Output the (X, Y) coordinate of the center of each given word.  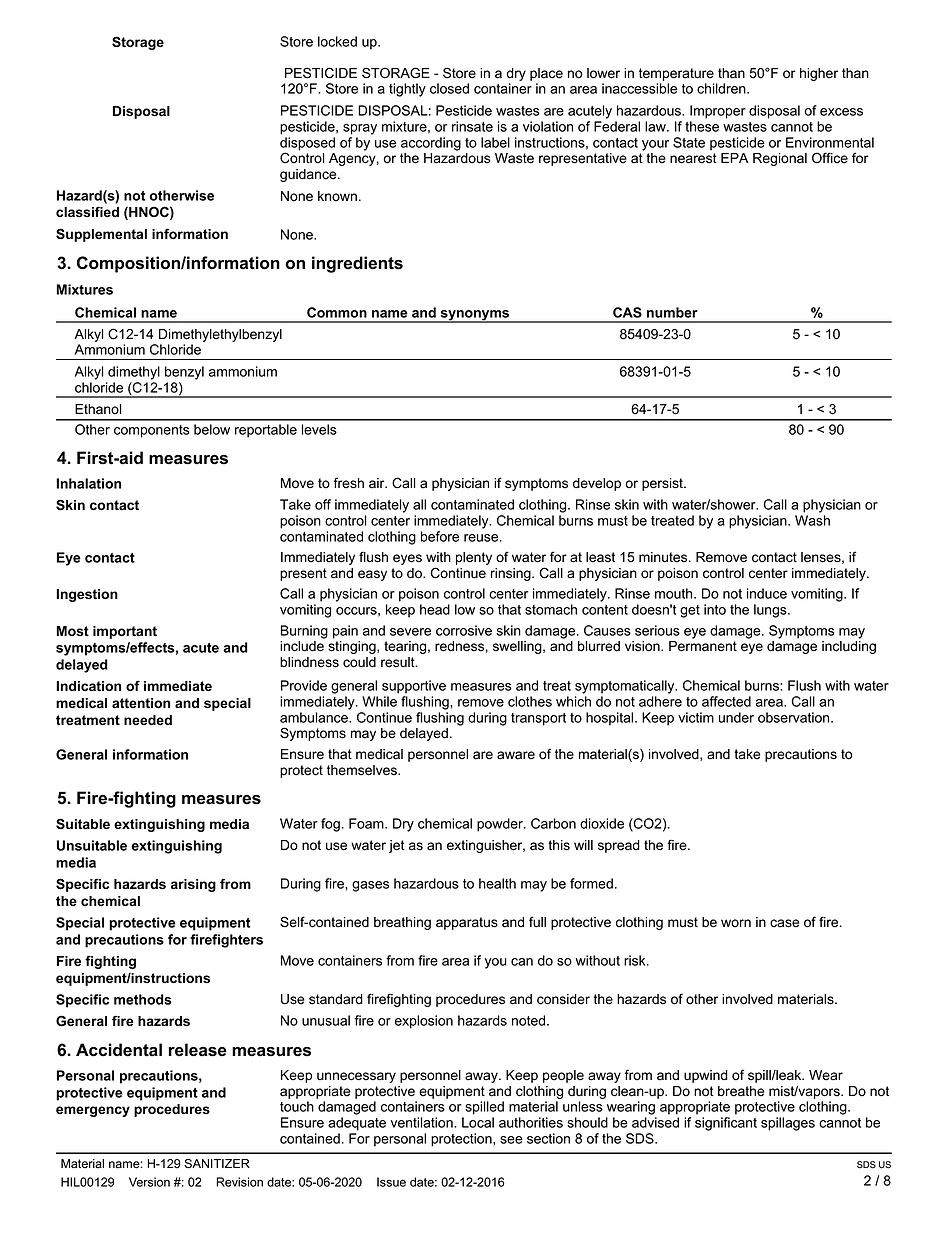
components (152, 431)
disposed (307, 145)
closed (449, 88)
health (497, 883)
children (722, 88)
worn (736, 923)
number (672, 312)
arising (193, 885)
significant (726, 1124)
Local (478, 1122)
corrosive (464, 630)
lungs (771, 611)
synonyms (475, 316)
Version (149, 1182)
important (125, 632)
